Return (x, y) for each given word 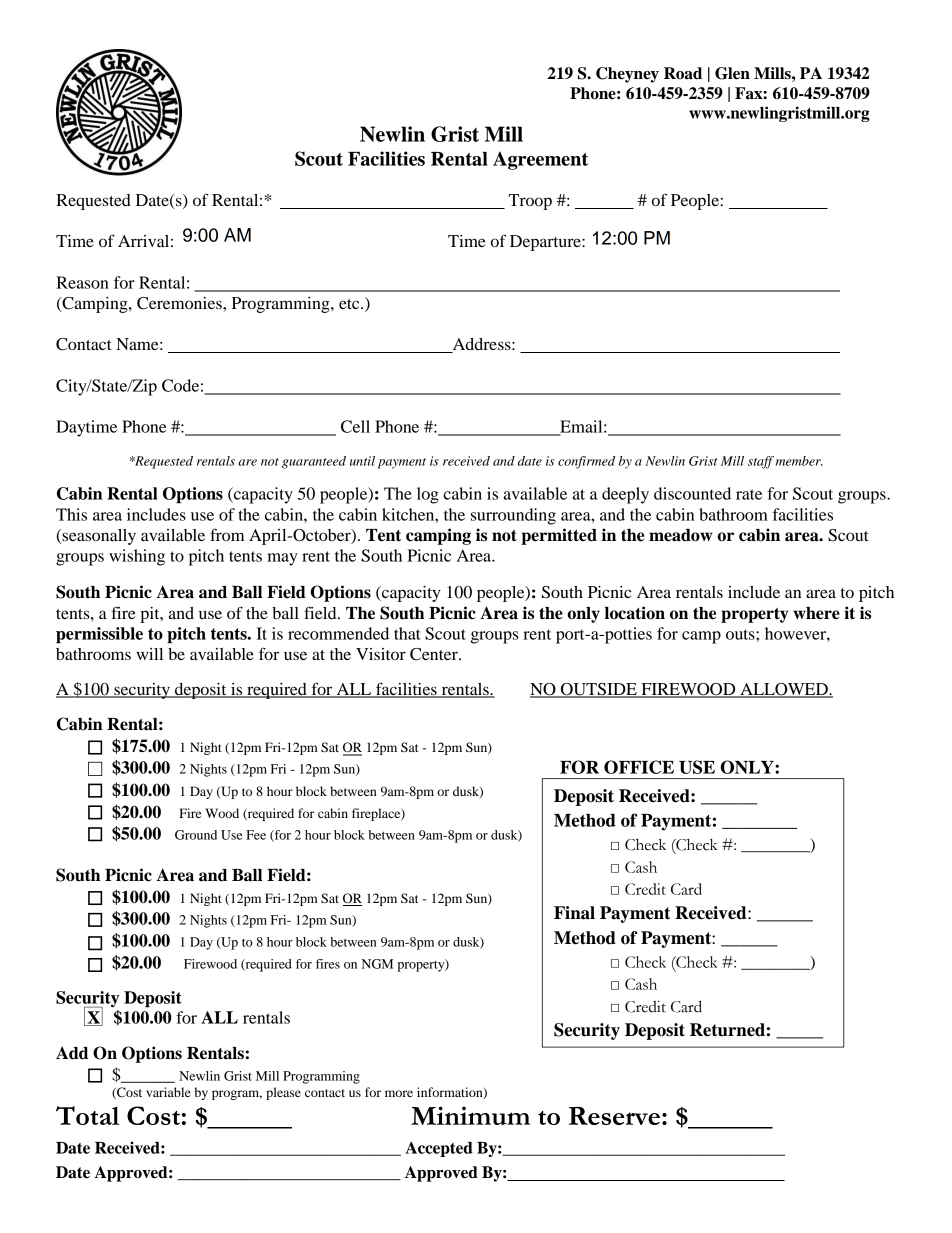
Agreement (540, 160)
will (149, 654)
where (816, 613)
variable (168, 1092)
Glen (732, 73)
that (407, 633)
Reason (82, 282)
